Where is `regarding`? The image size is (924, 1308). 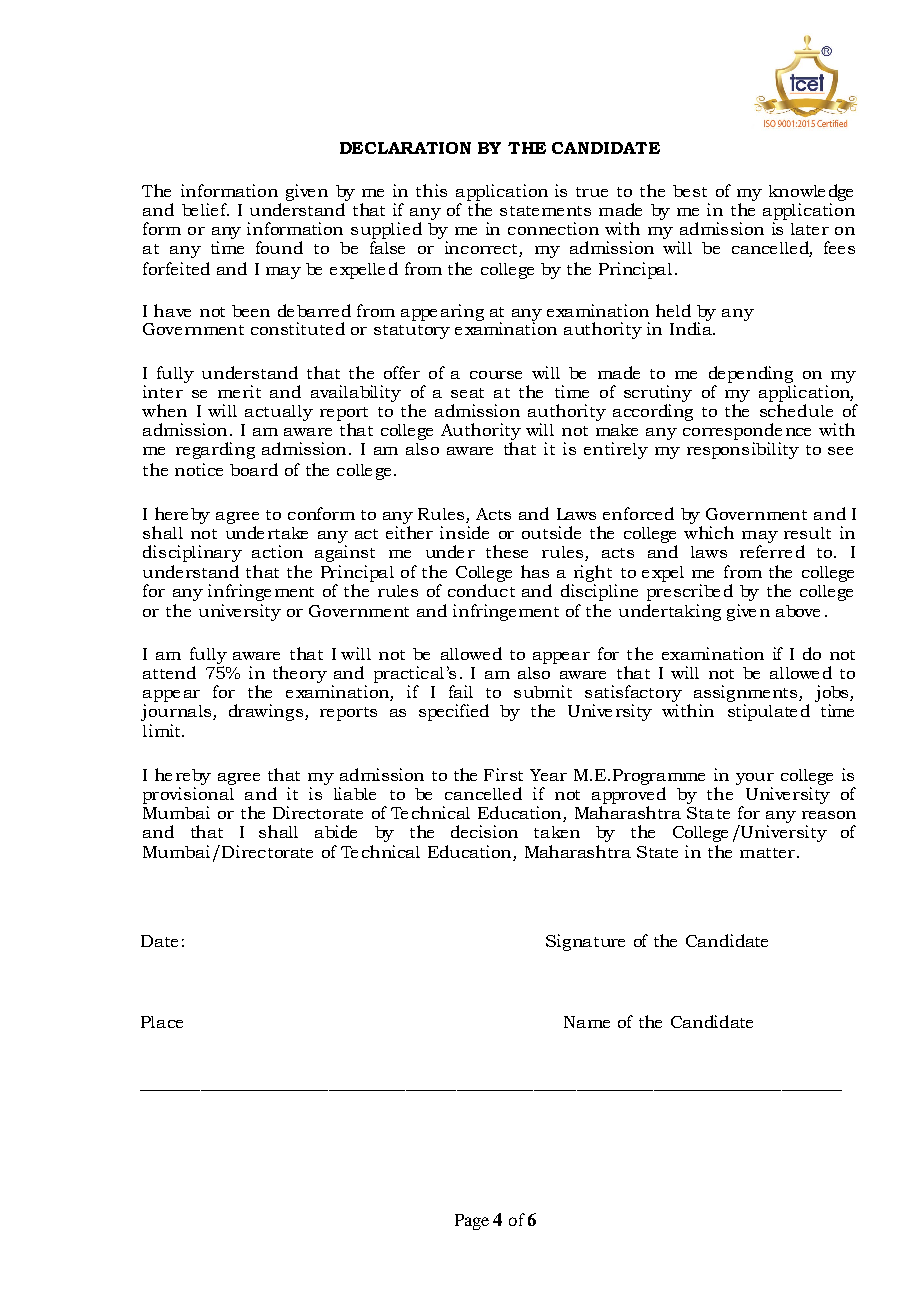 regarding is located at coordinates (215, 450).
